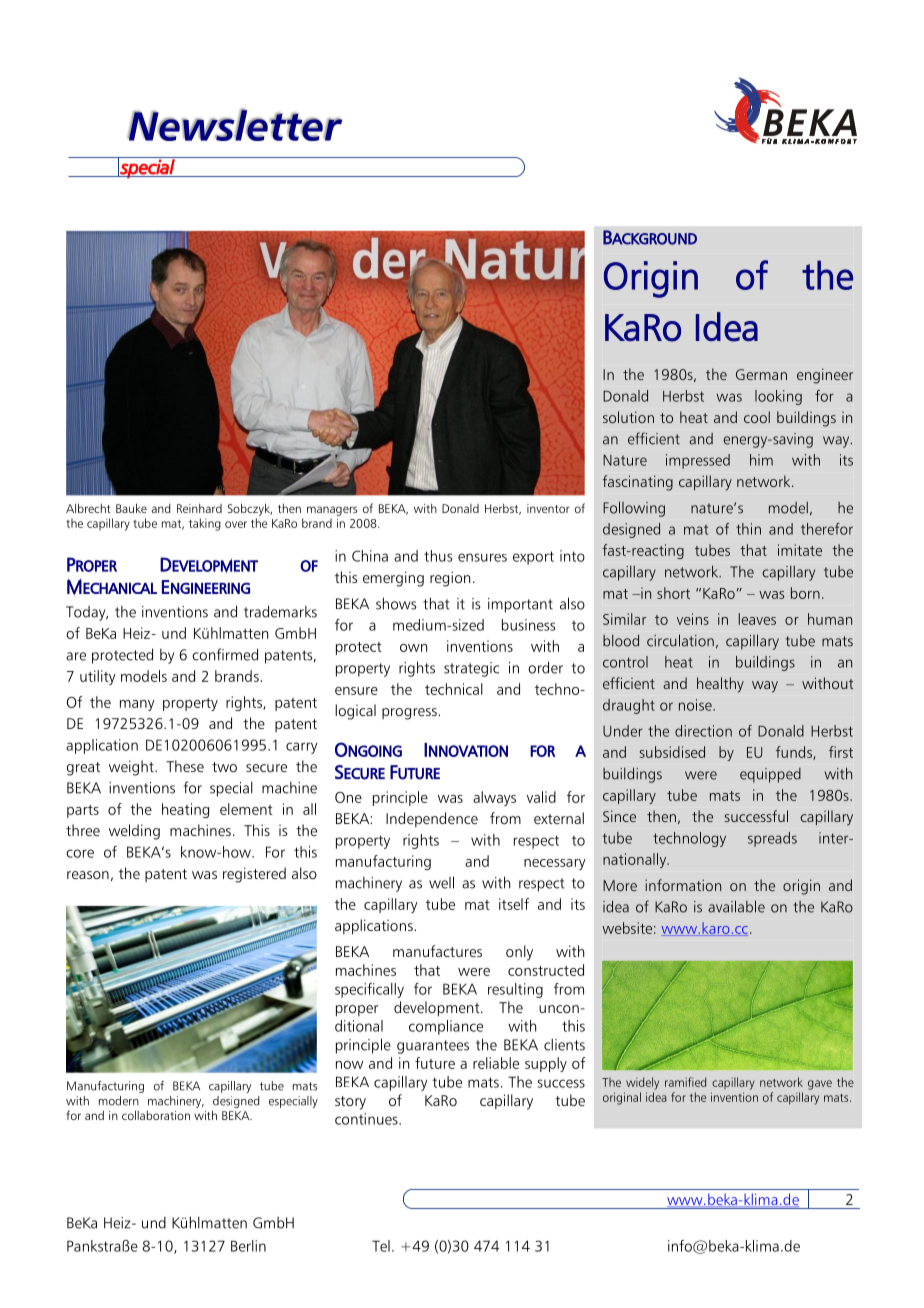 This screenshot has height=1308, width=924. I want to click on Newsletter, so click(235, 124).
